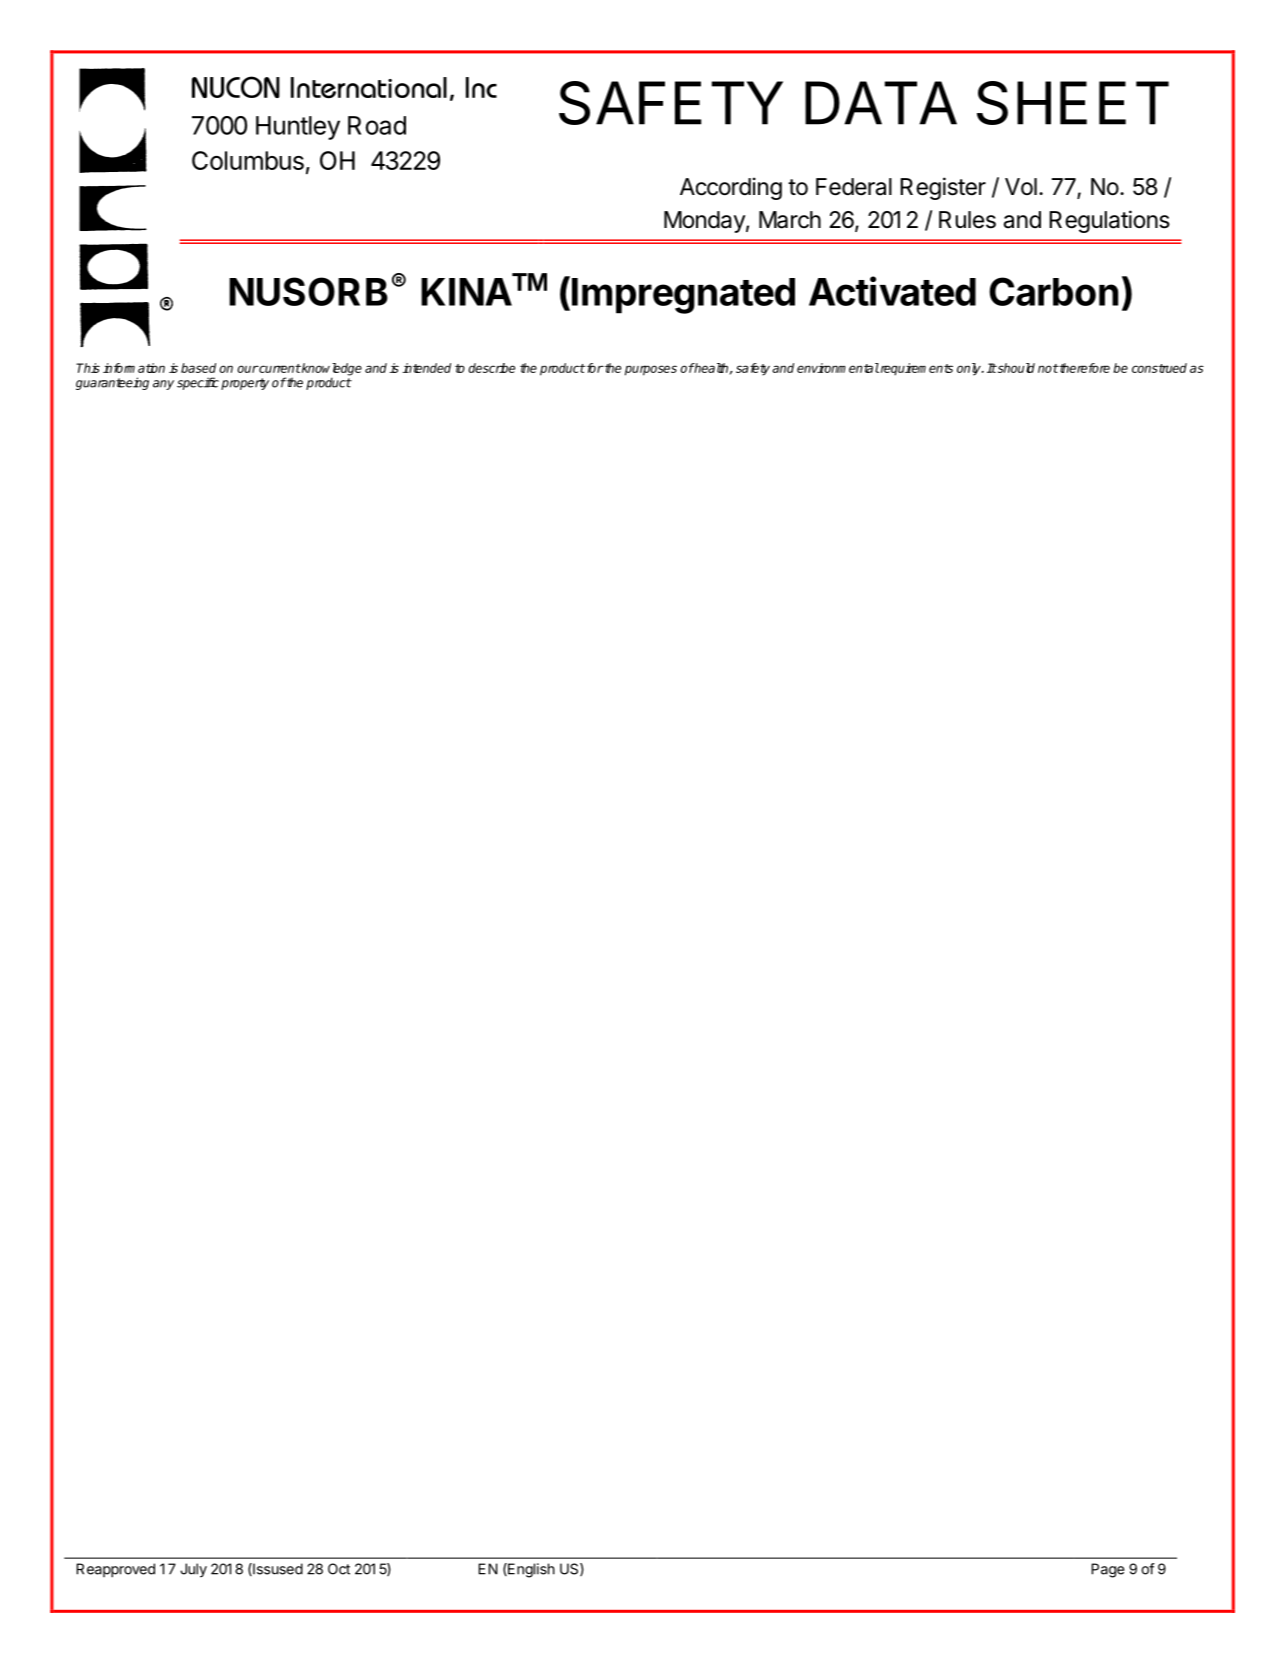  Describe the element at coordinates (651, 370) in the page. I see `purposes` at that location.
